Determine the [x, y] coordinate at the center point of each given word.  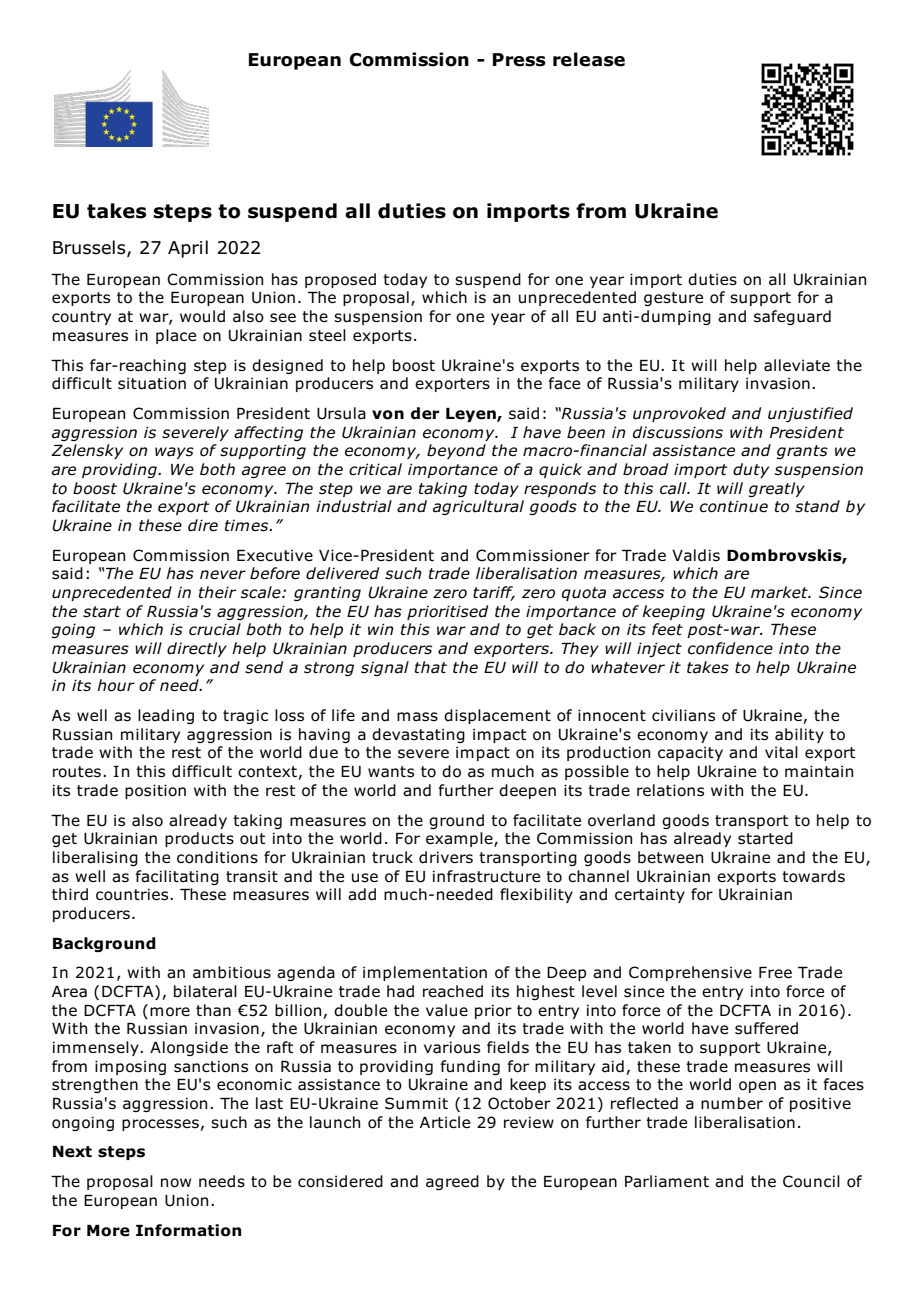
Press [519, 60]
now [176, 1183]
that [431, 667]
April [188, 249]
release [589, 59]
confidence [730, 648]
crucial [215, 629]
